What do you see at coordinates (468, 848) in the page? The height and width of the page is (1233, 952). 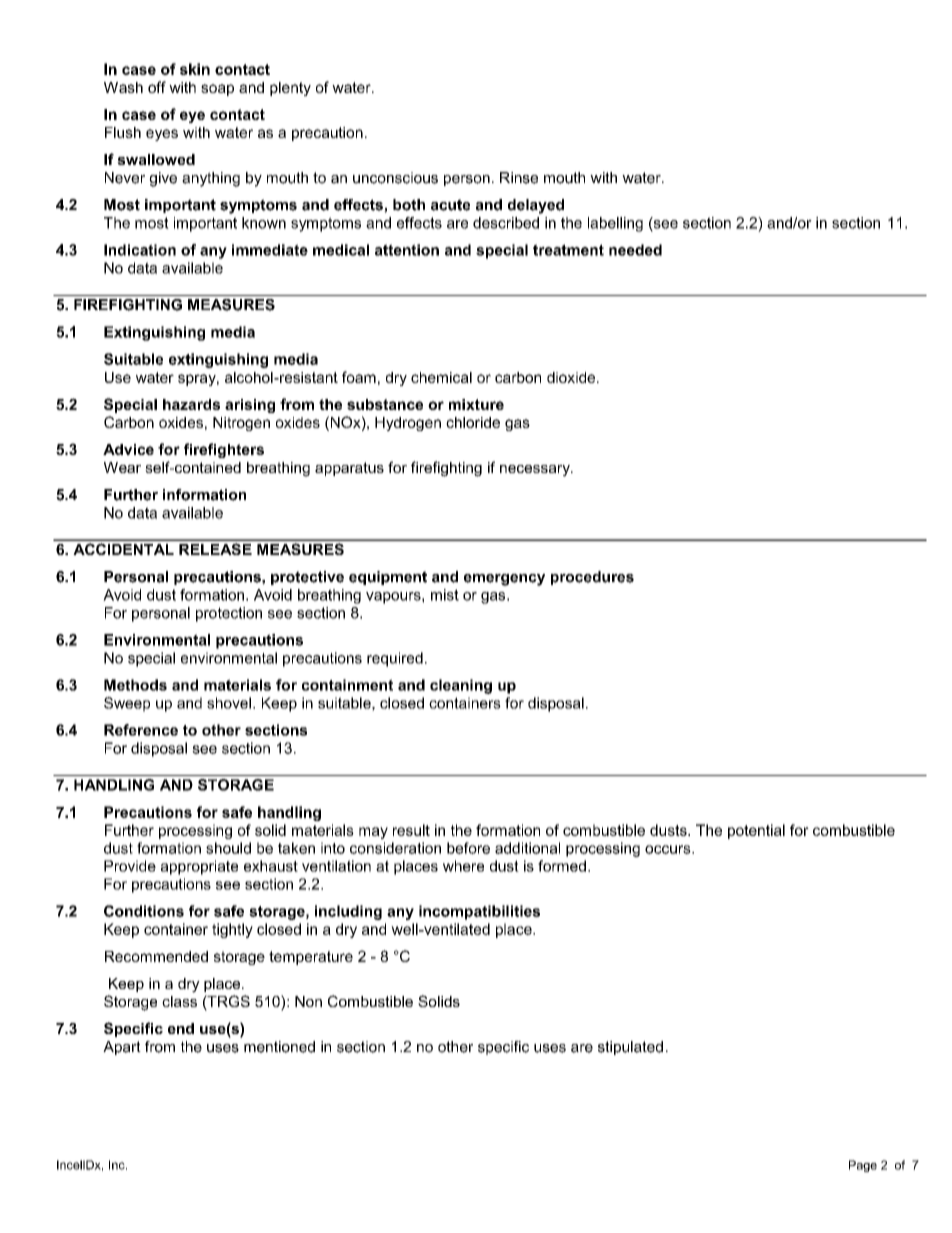 I see `before` at bounding box center [468, 848].
